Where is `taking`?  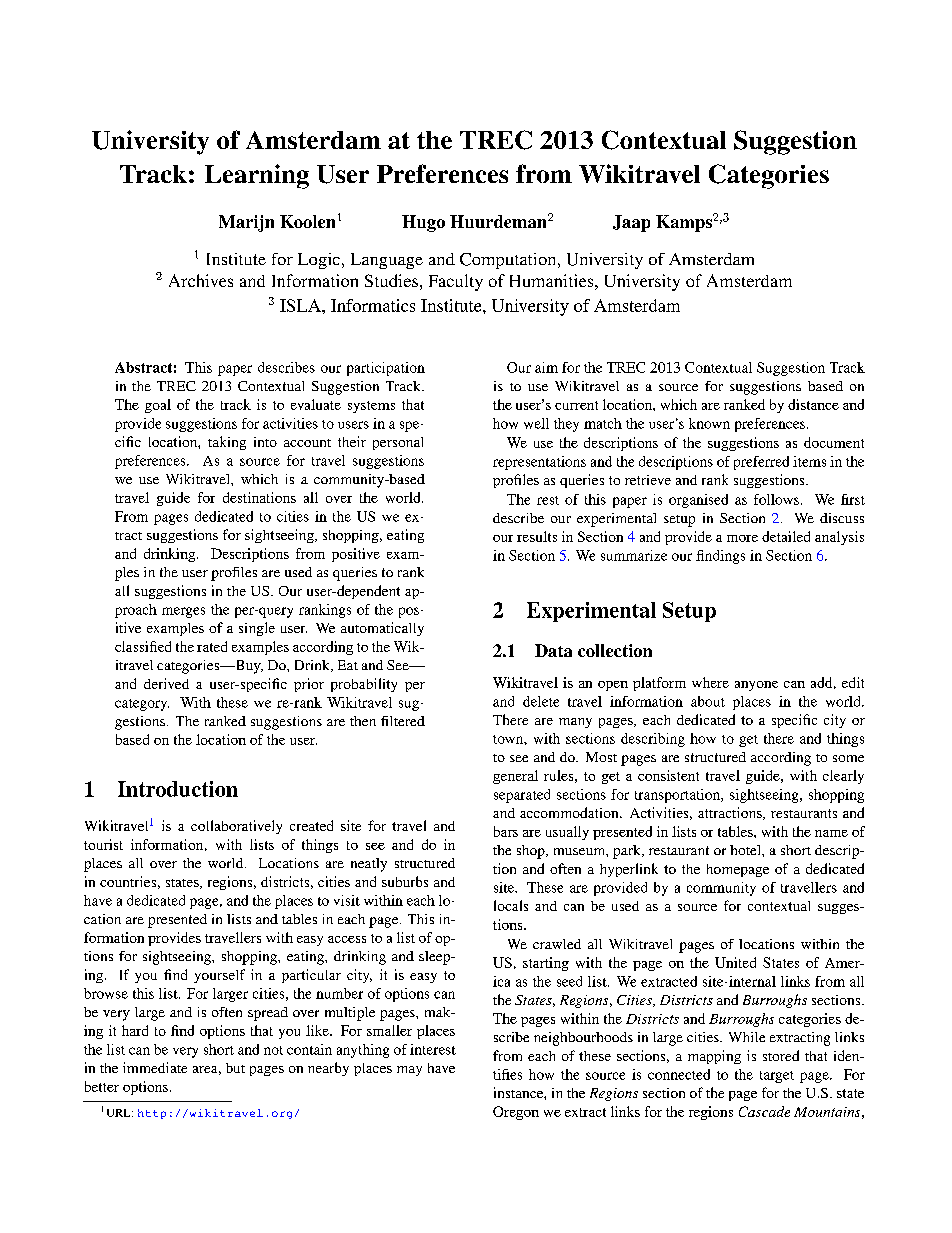 taking is located at coordinates (227, 443).
